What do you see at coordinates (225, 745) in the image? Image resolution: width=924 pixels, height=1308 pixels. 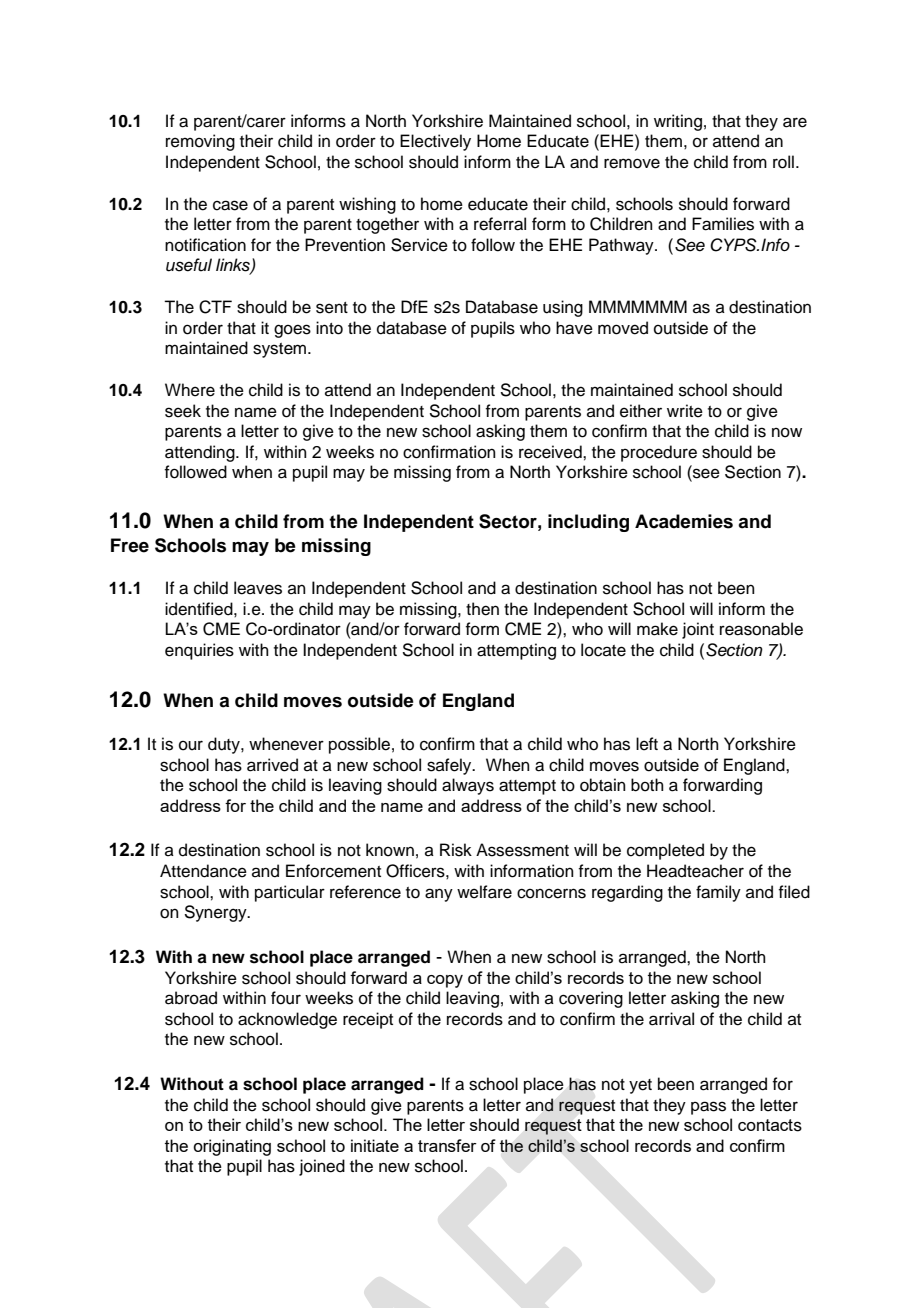 I see `duty` at bounding box center [225, 745].
